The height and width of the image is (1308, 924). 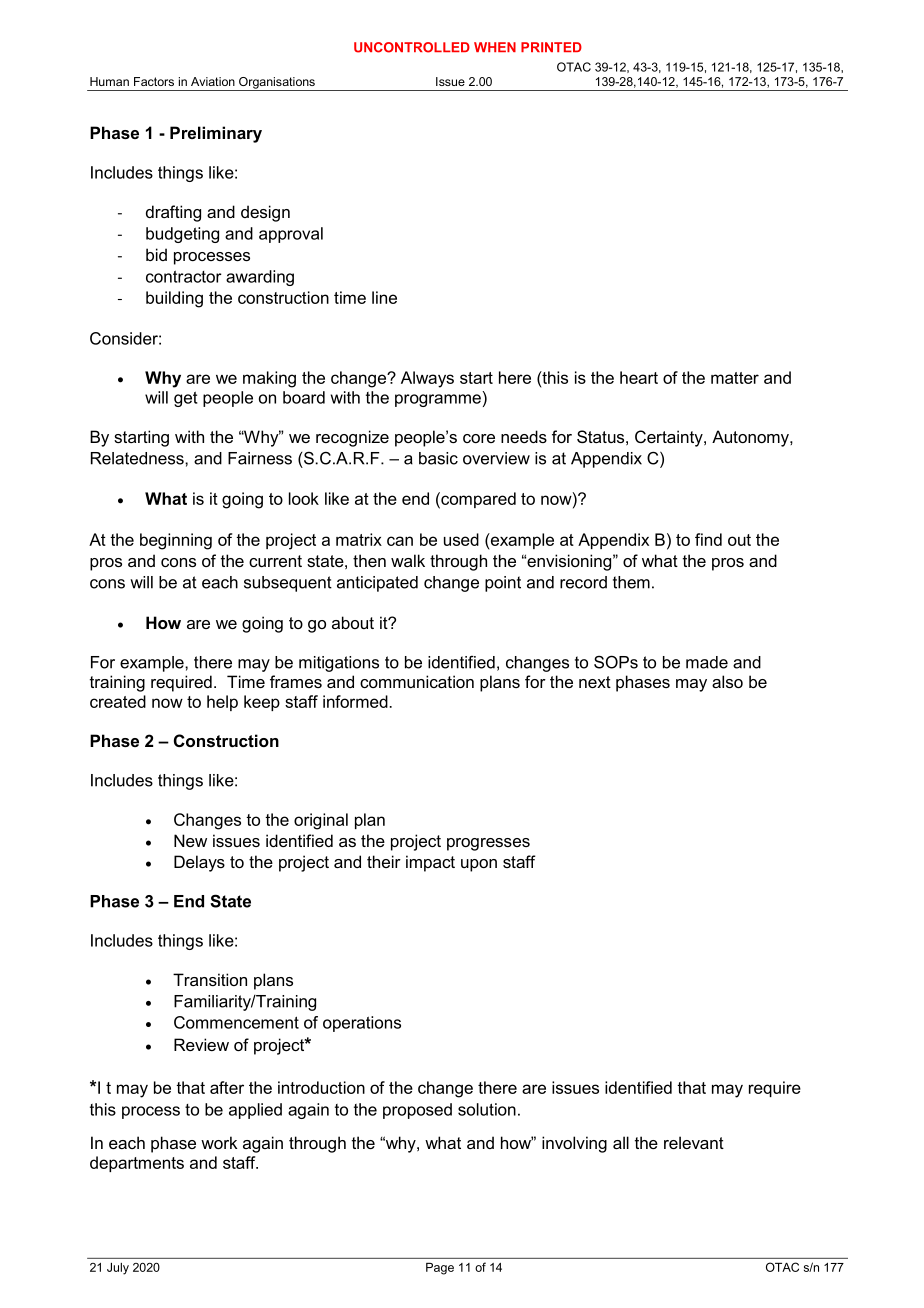 I want to click on heart, so click(x=639, y=377).
